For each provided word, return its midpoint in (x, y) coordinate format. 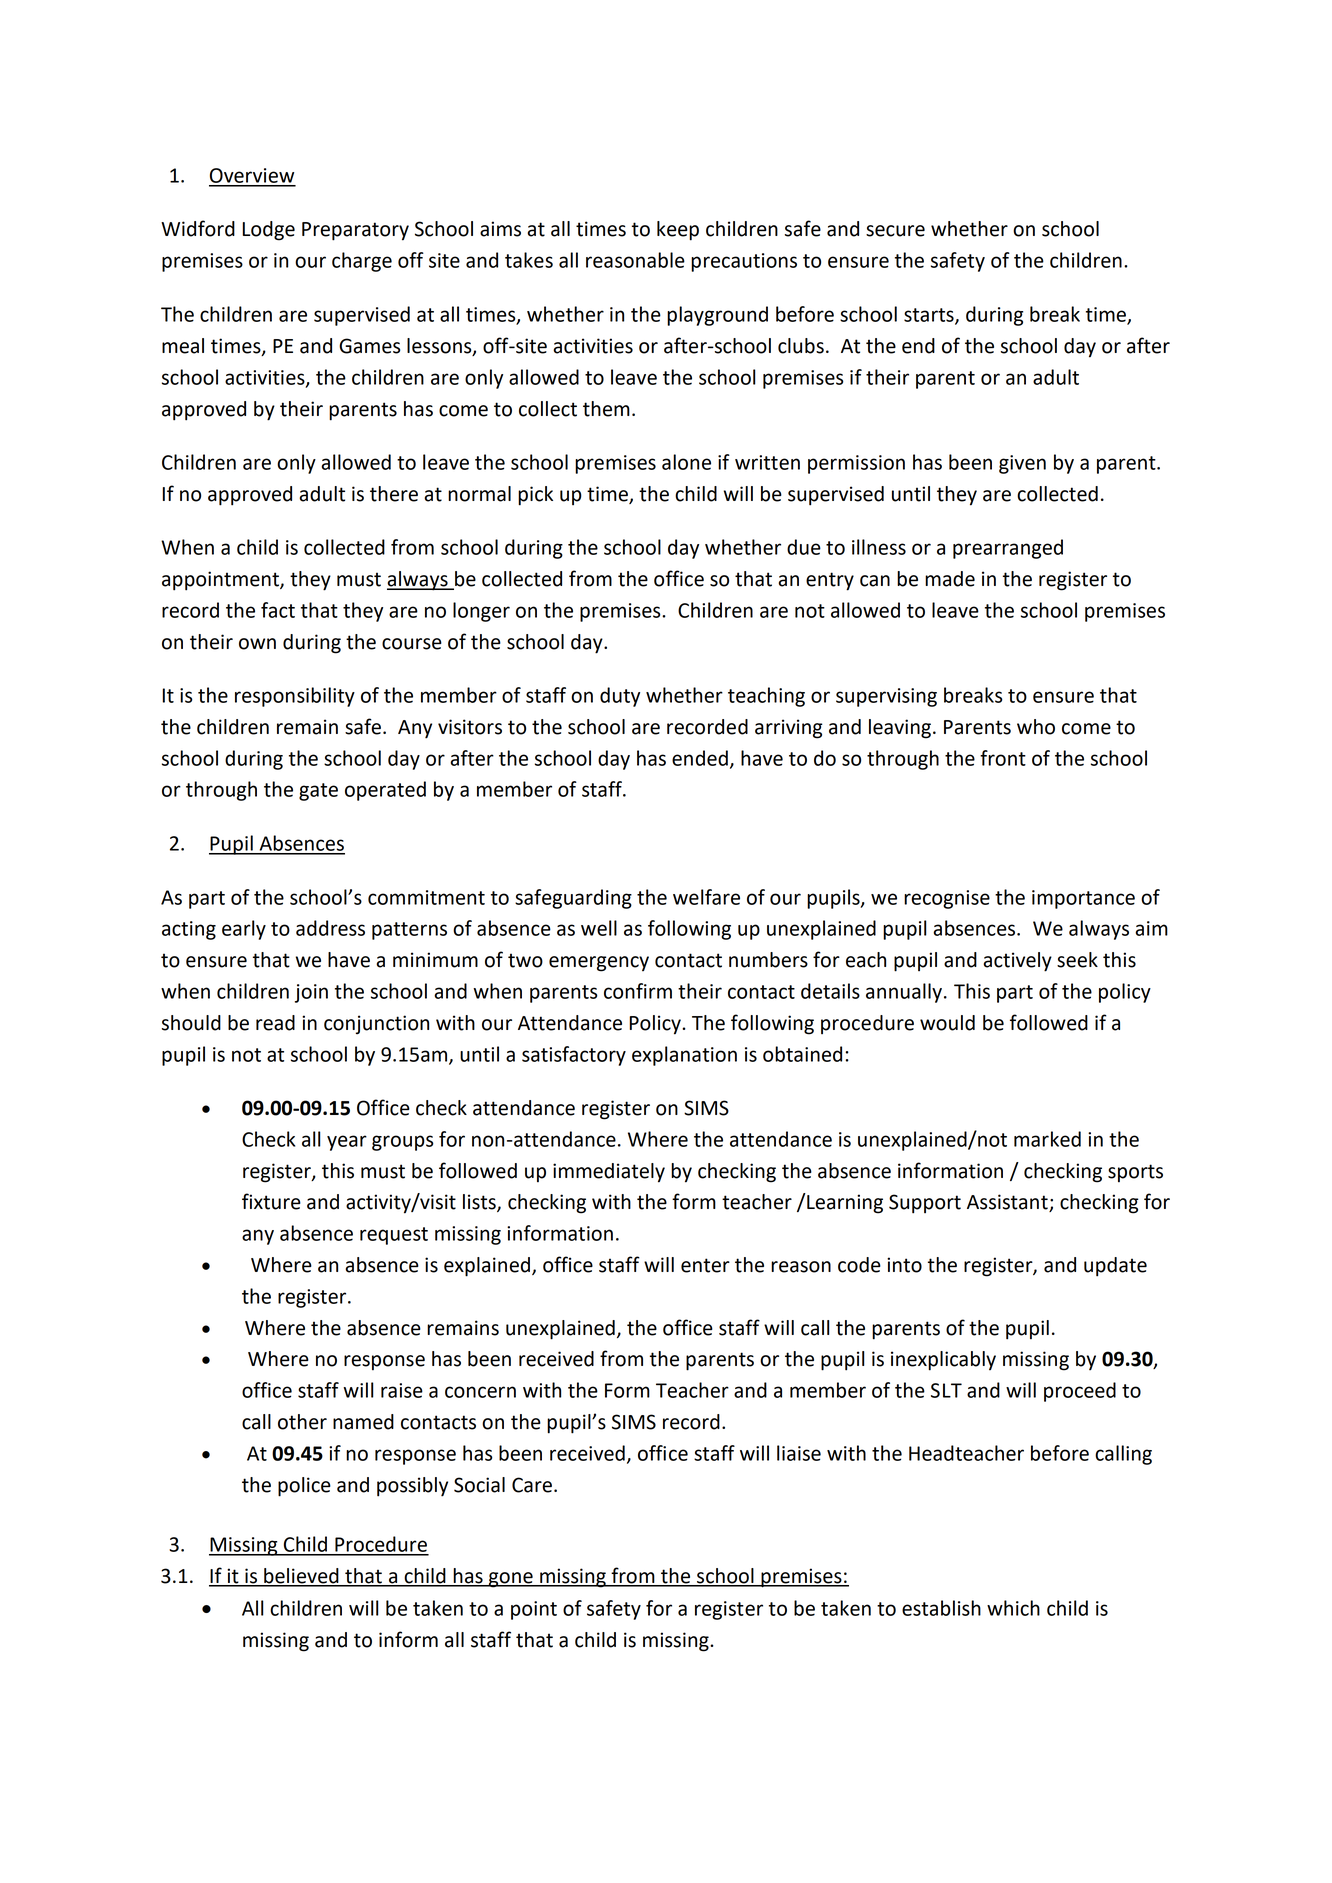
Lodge (268, 231)
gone (511, 1580)
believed (301, 1577)
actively (1017, 962)
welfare (706, 897)
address (330, 928)
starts (930, 316)
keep (678, 231)
